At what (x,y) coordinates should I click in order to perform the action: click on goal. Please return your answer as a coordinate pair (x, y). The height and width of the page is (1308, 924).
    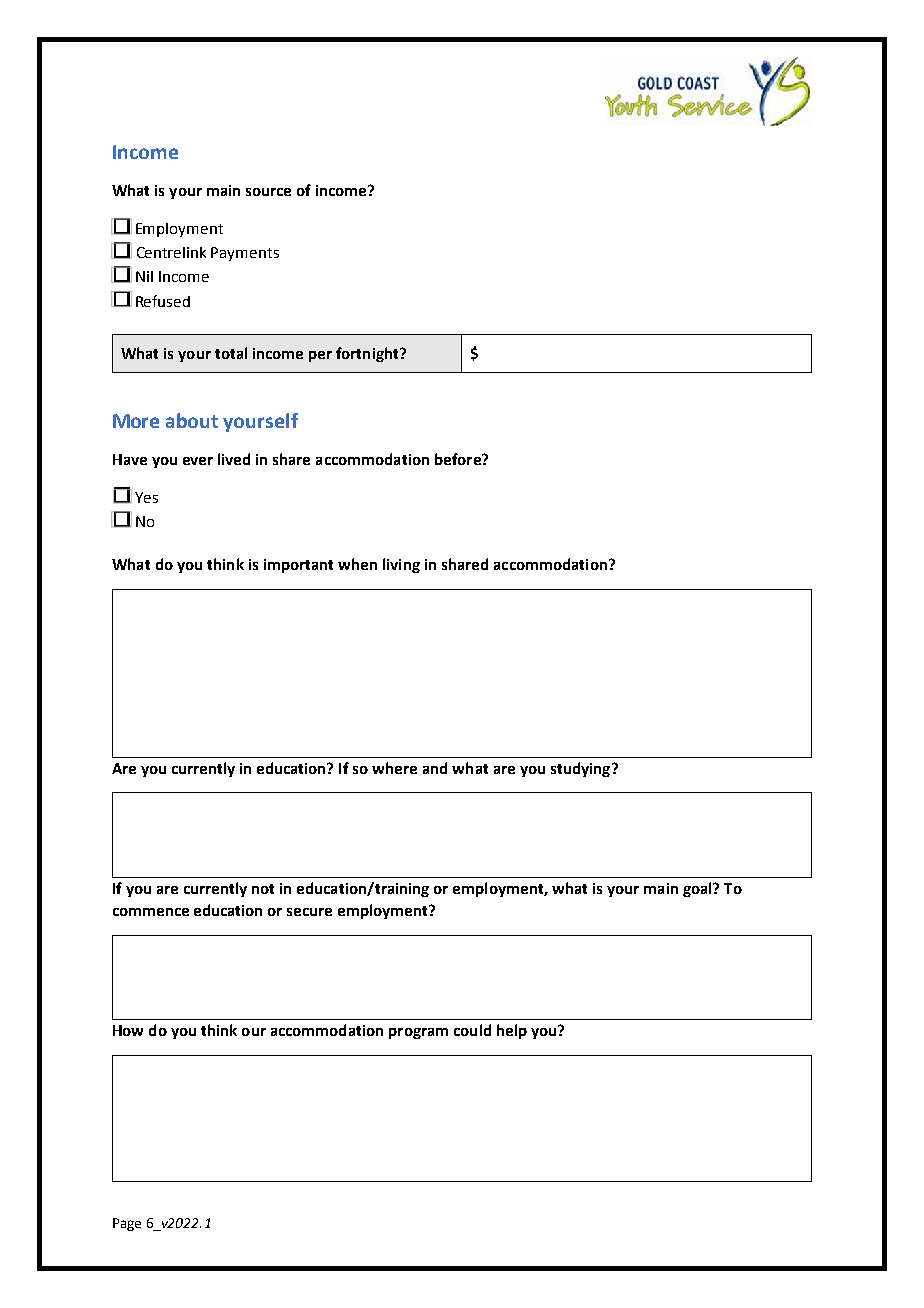
    Looking at the image, I should click on (698, 889).
